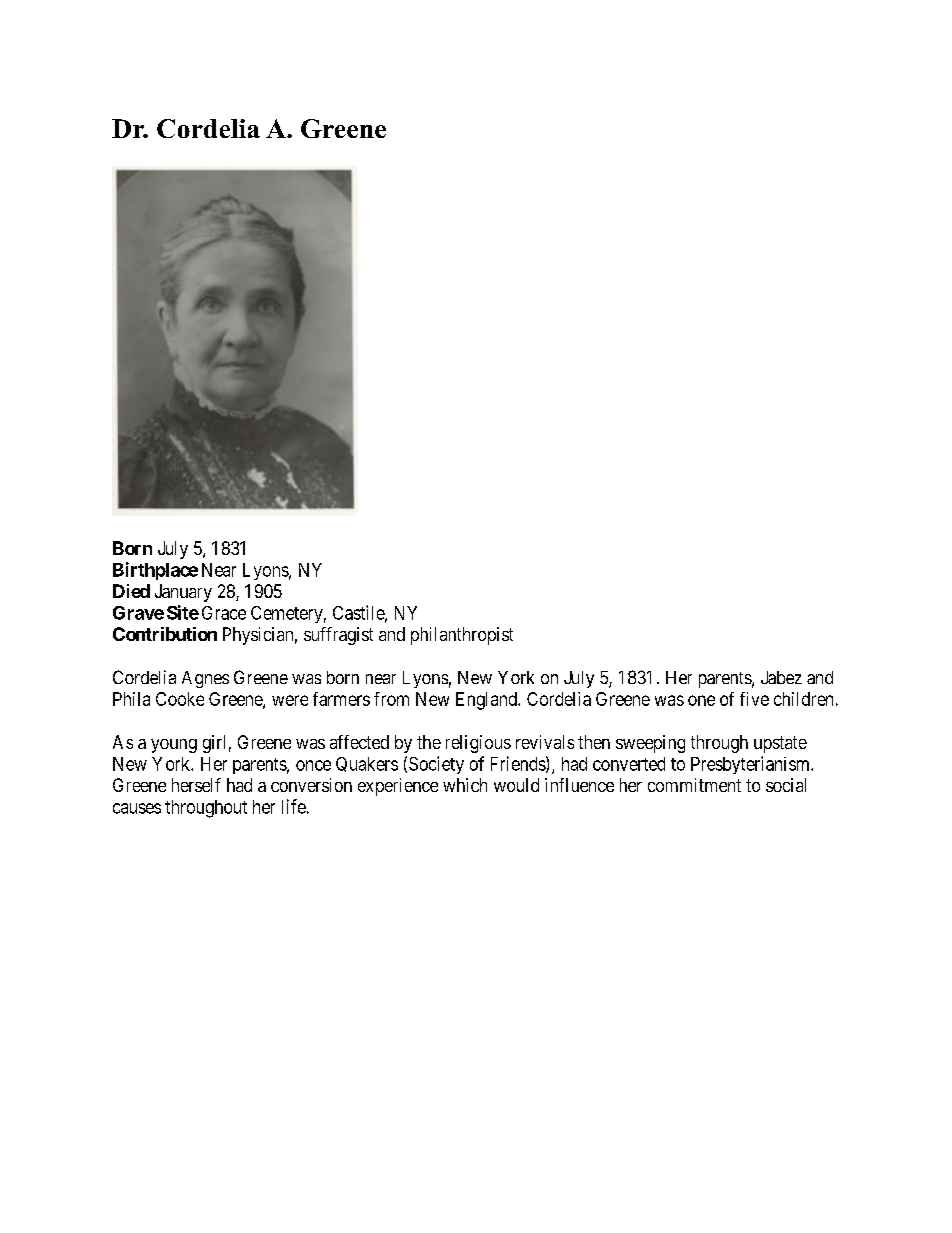 The width and height of the page is (952, 1233). What do you see at coordinates (205, 679) in the page?
I see `Agnes` at bounding box center [205, 679].
